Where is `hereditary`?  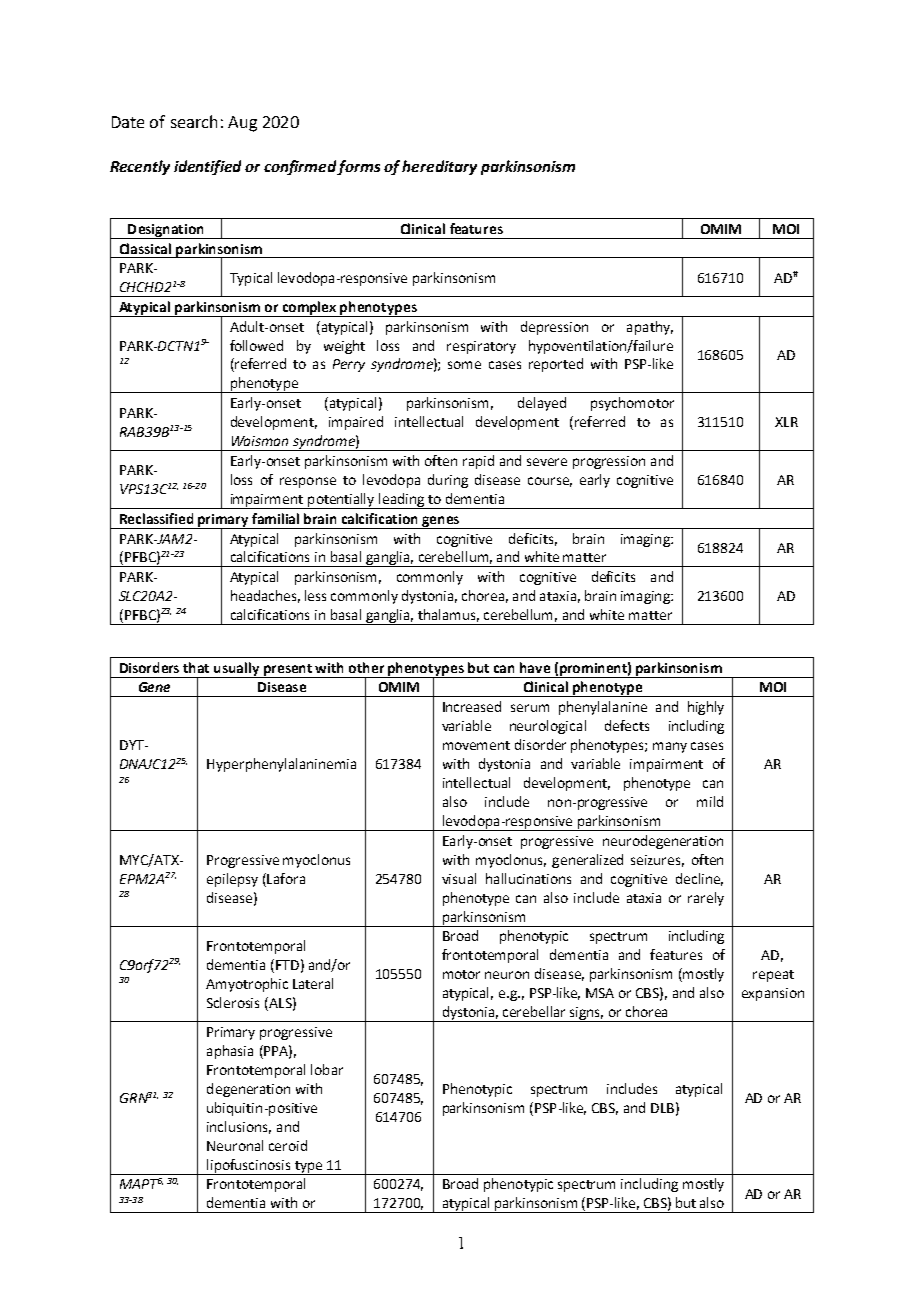 hereditary is located at coordinates (439, 167).
